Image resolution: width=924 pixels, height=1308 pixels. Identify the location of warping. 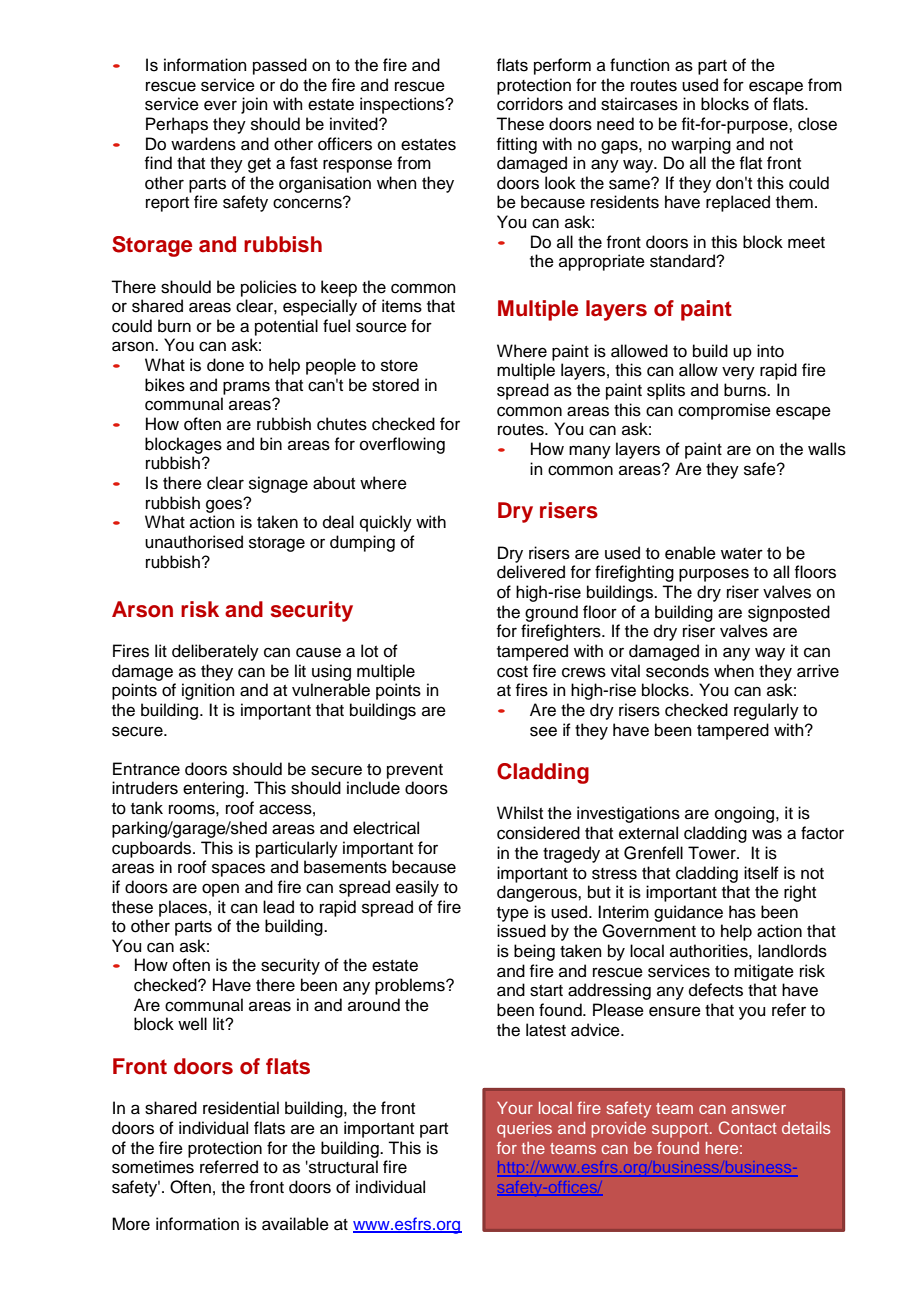
(701, 145).
